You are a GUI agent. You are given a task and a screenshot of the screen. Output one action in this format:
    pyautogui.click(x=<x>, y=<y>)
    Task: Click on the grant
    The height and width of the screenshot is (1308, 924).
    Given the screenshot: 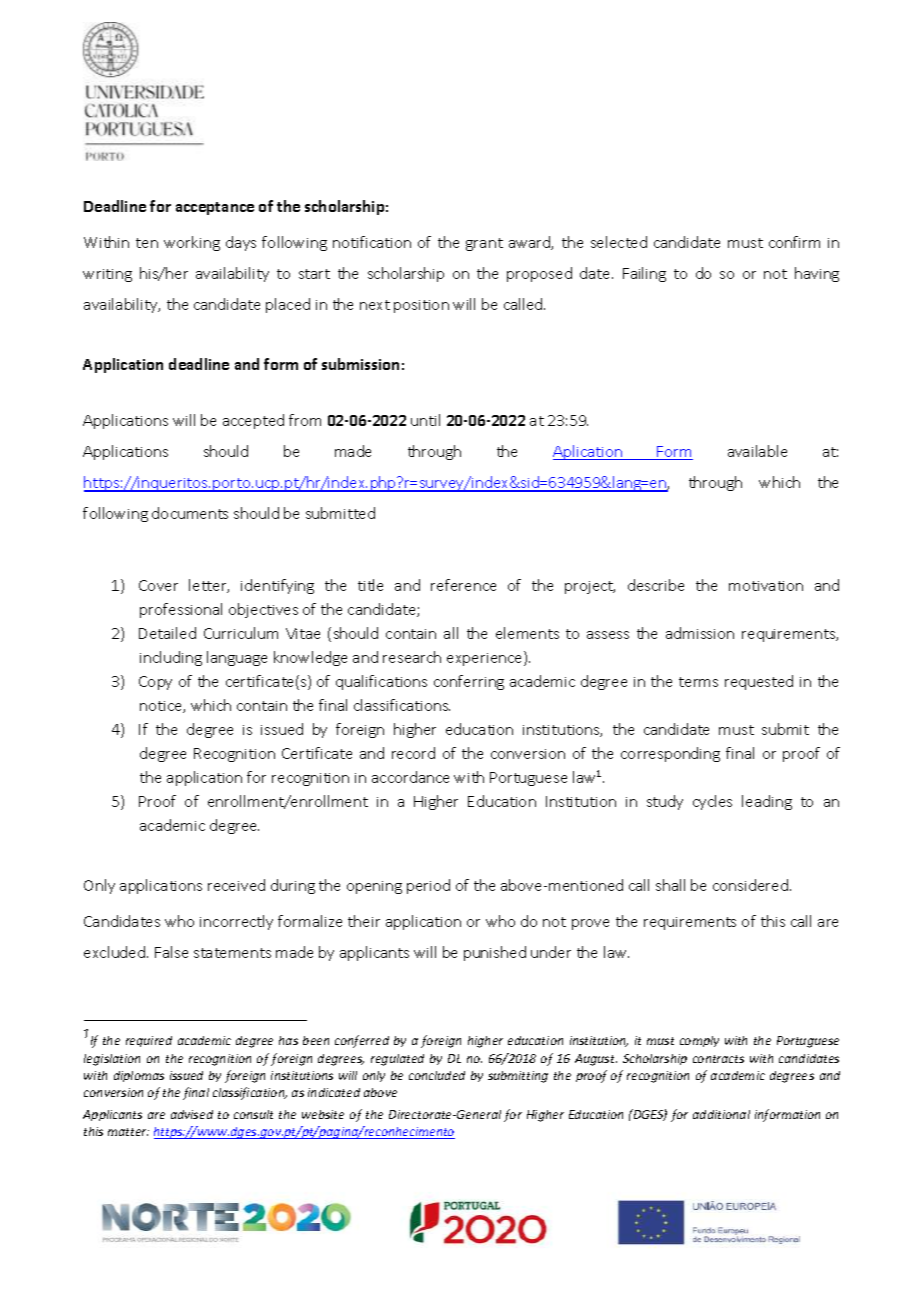 What is the action you would take?
    pyautogui.click(x=484, y=244)
